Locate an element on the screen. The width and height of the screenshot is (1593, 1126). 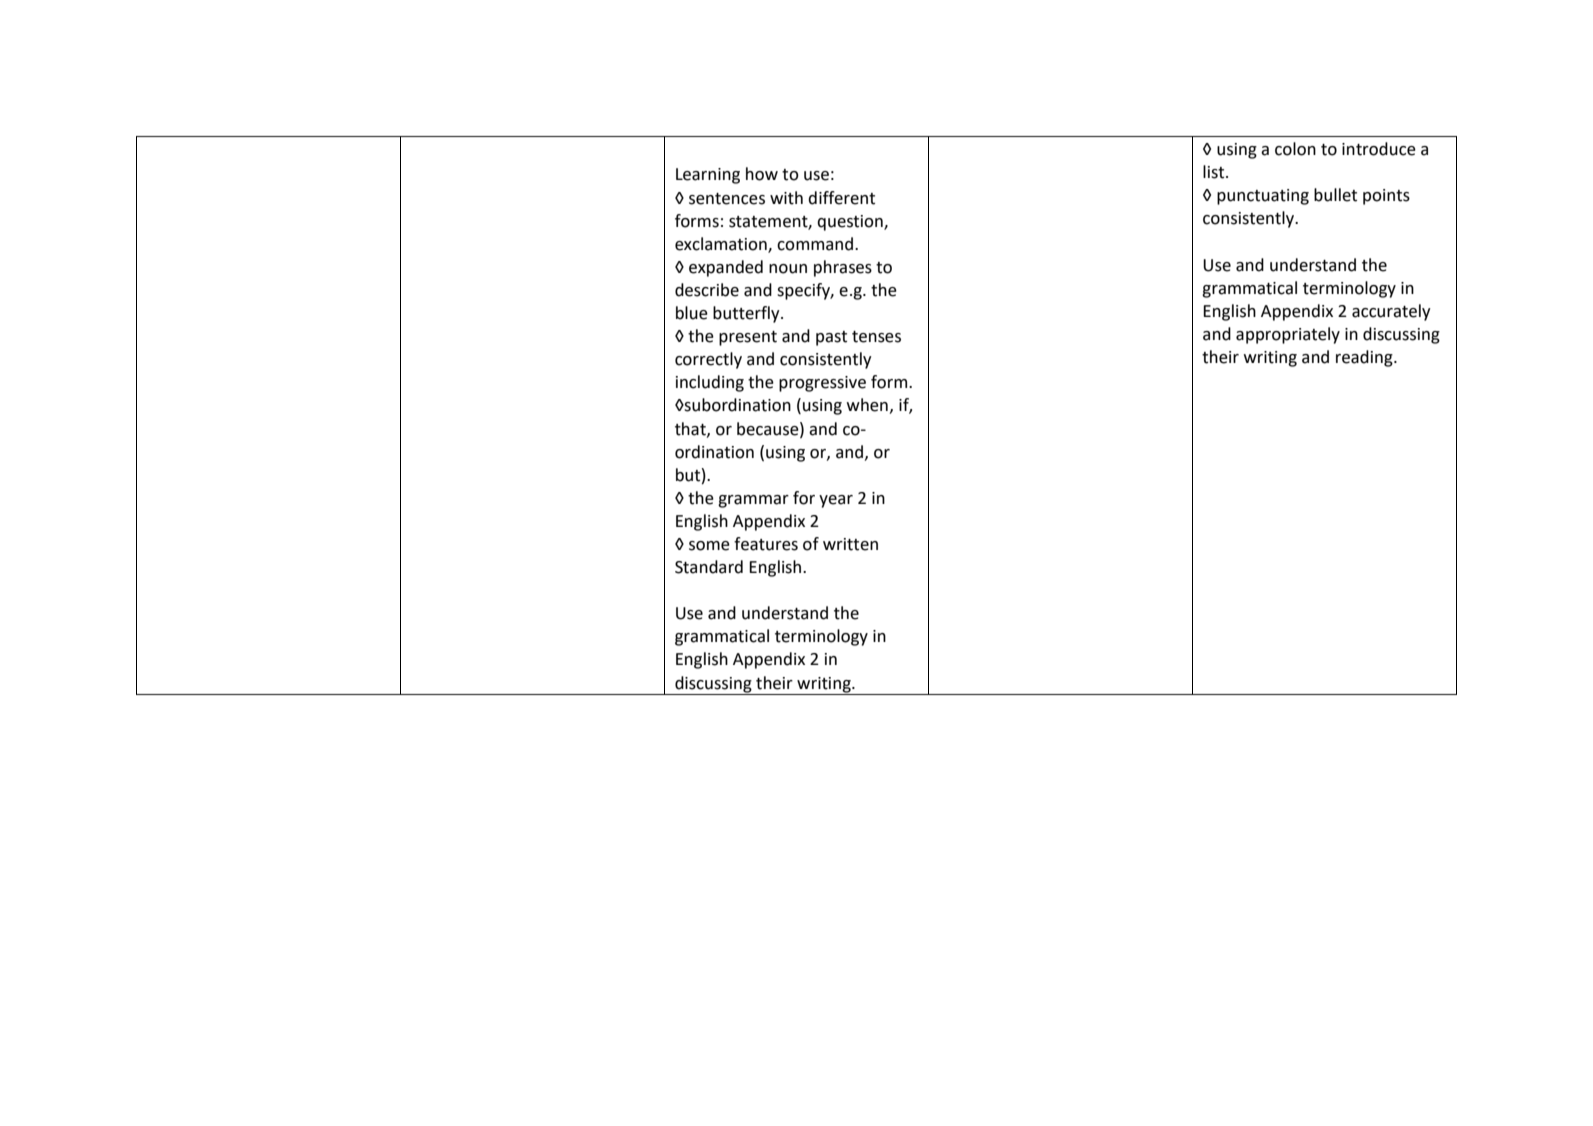
that is located at coordinates (691, 429).
